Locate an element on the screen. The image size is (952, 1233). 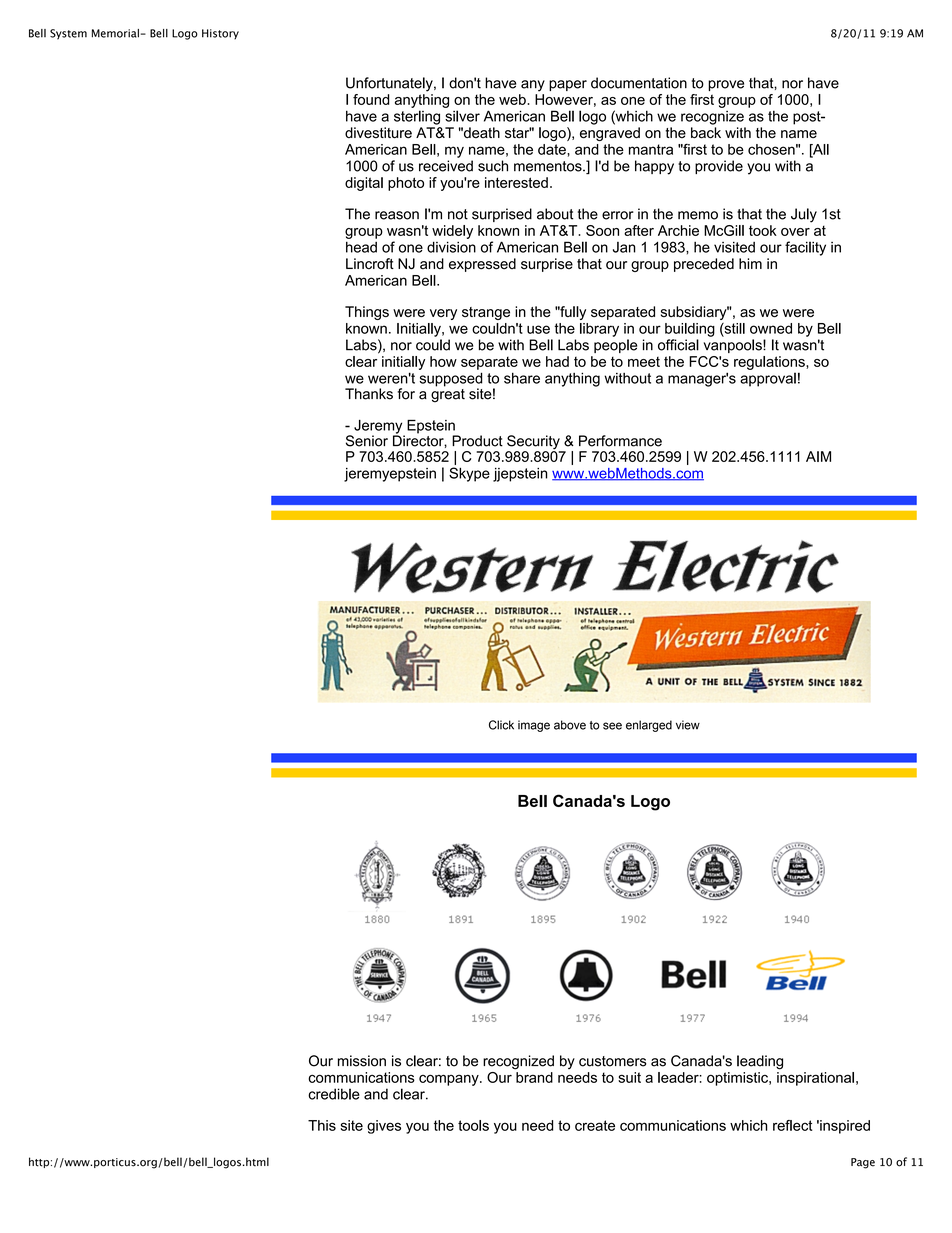
Skype is located at coordinates (469, 474).
